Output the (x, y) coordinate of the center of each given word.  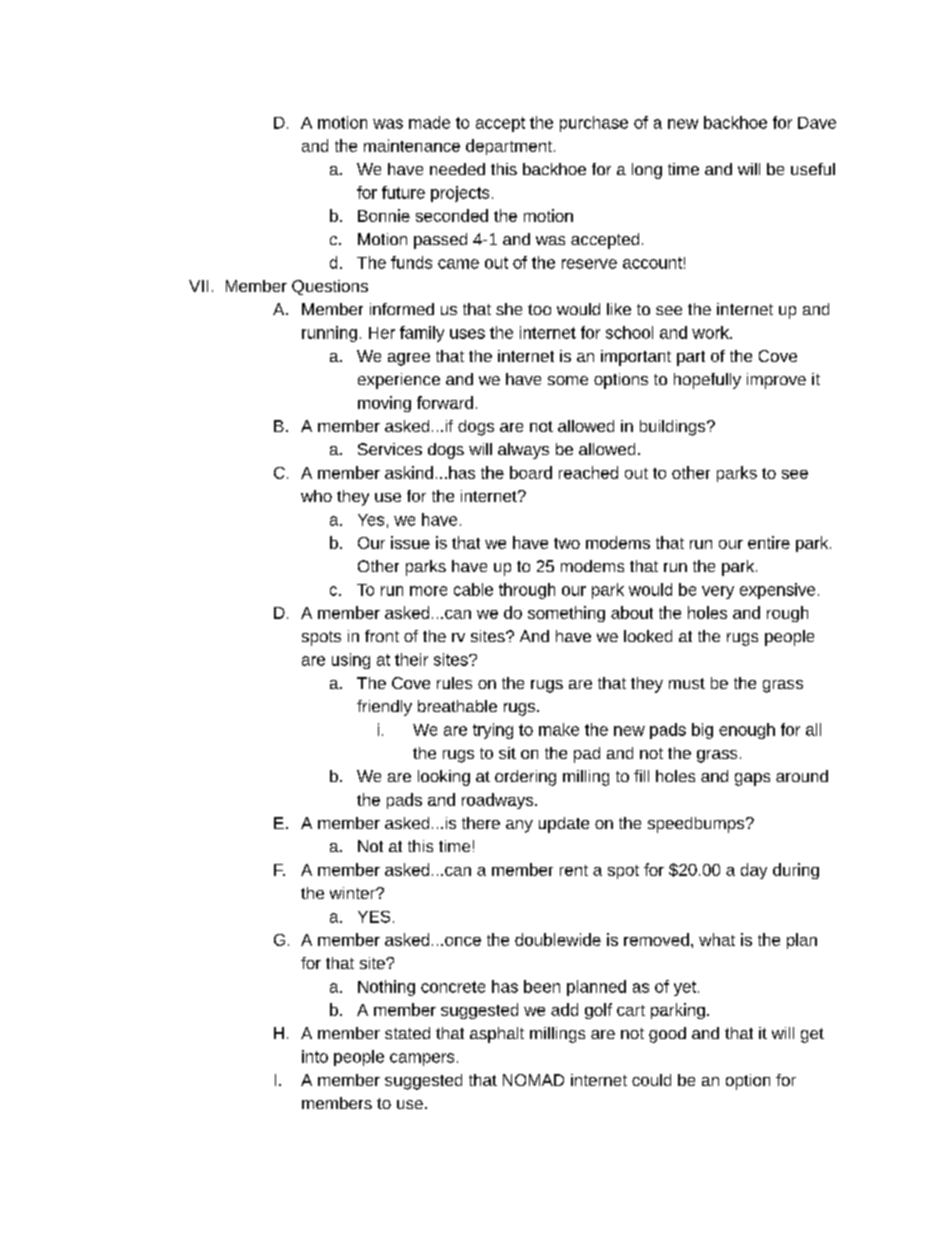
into (315, 1056)
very (718, 592)
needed (457, 169)
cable (473, 589)
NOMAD (533, 1080)
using (351, 661)
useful (813, 169)
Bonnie (384, 215)
